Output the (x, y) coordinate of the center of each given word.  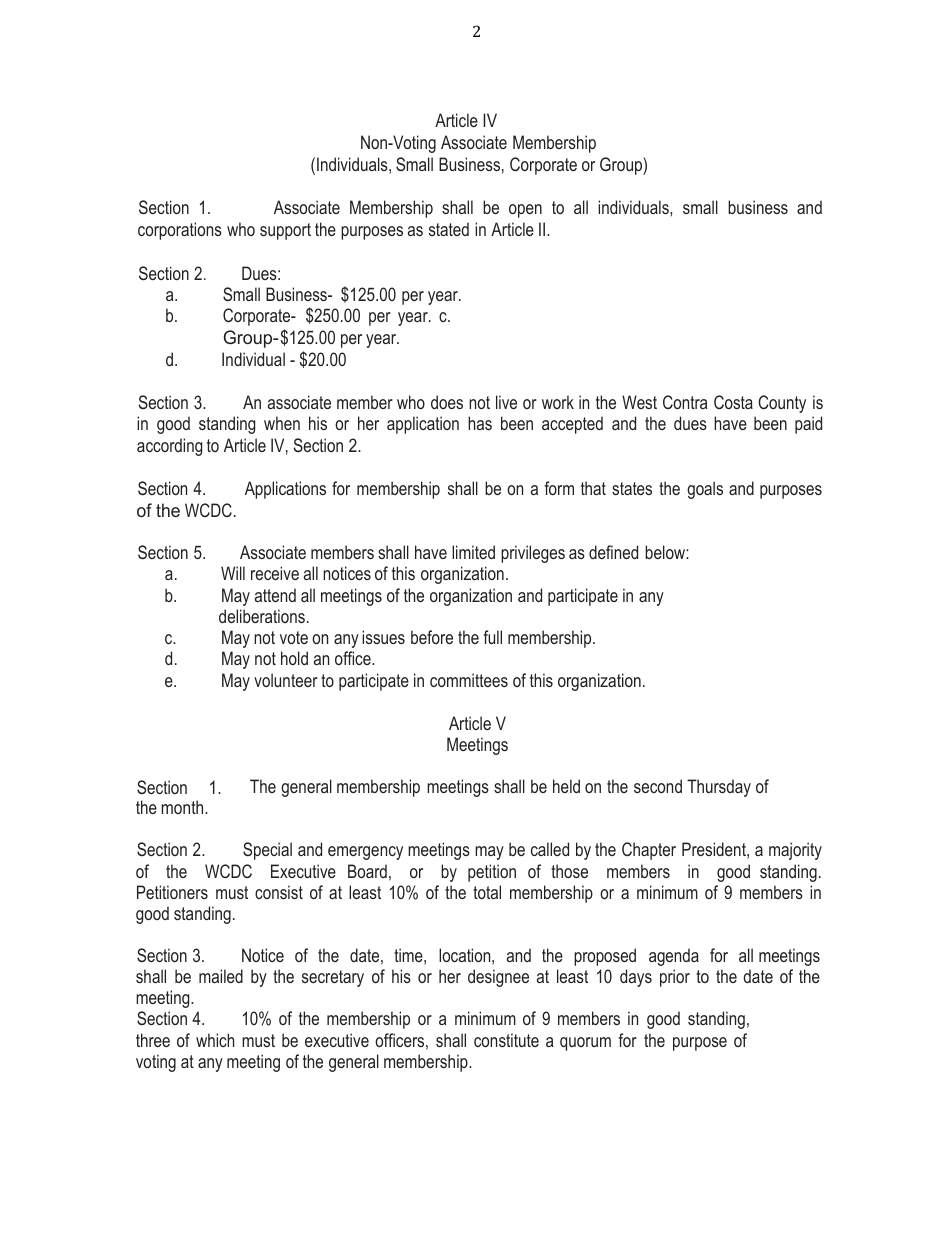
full (492, 637)
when (282, 423)
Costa (733, 402)
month (183, 807)
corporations (180, 231)
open (525, 211)
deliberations (262, 616)
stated (449, 229)
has (480, 423)
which (215, 1040)
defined (613, 552)
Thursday (719, 788)
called (550, 849)
